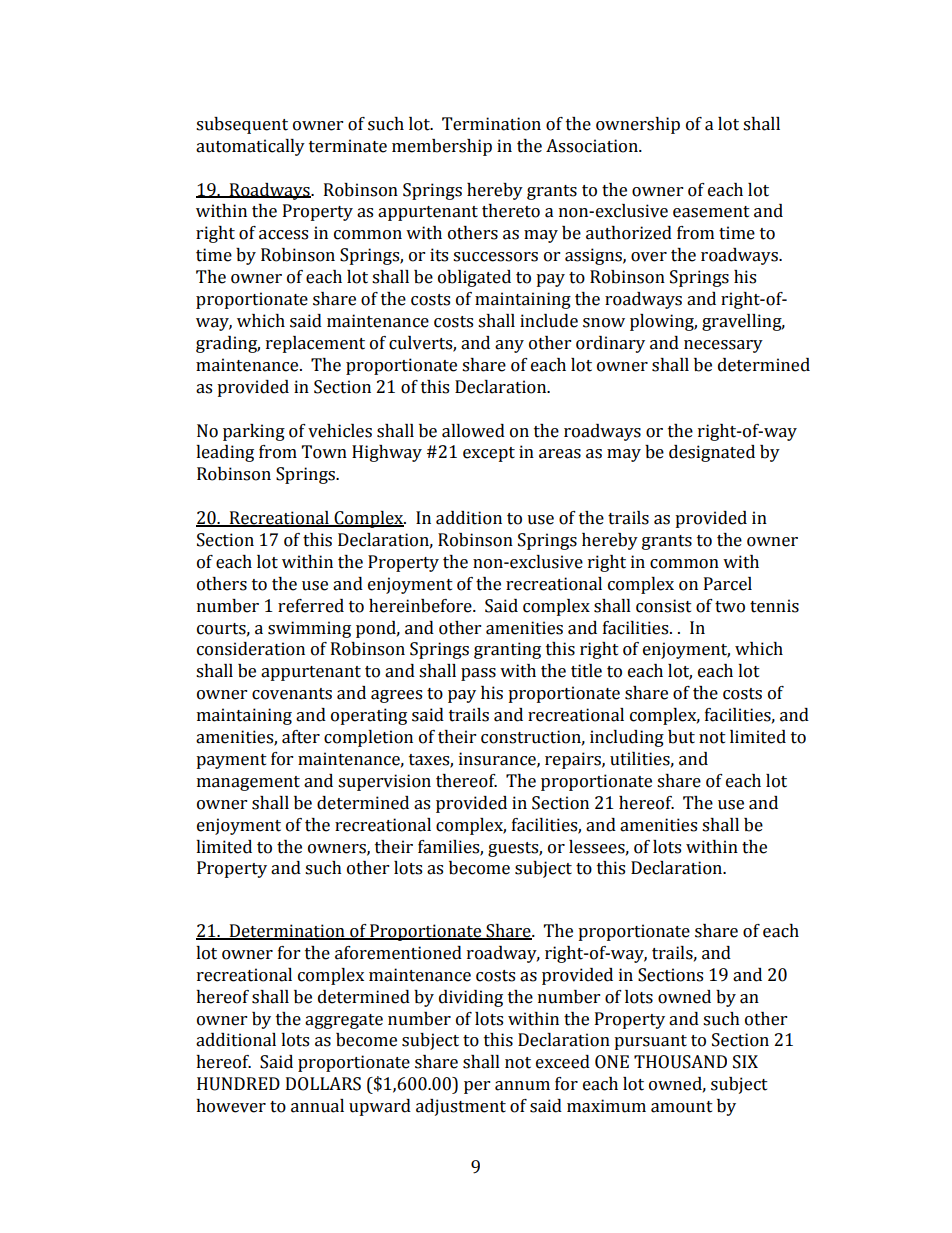  What do you see at coordinates (301, 737) in the page?
I see `after` at bounding box center [301, 737].
